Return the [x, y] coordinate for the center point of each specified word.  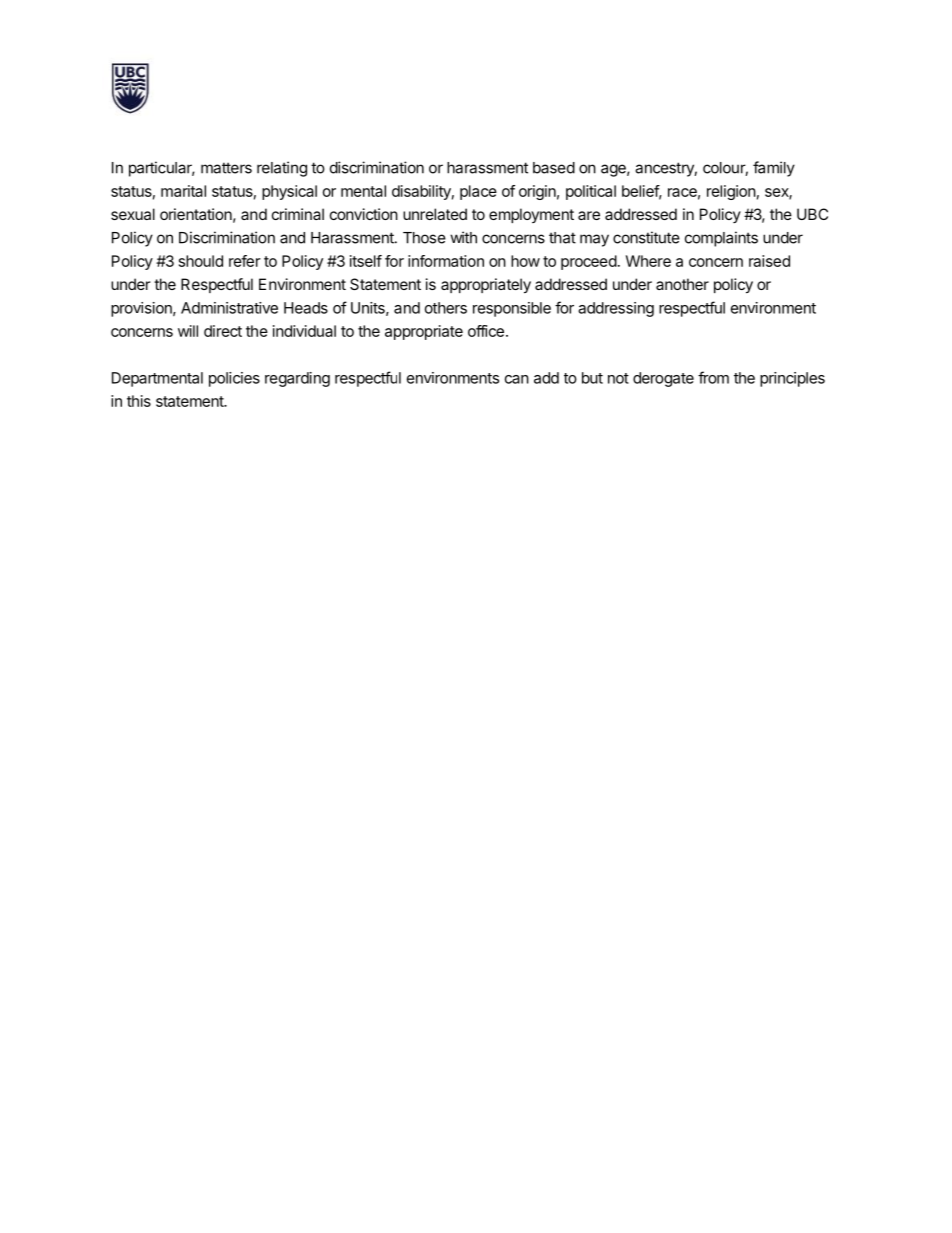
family [774, 169]
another [682, 284]
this [139, 401]
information [446, 261]
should [201, 261]
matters [226, 168]
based [554, 168]
